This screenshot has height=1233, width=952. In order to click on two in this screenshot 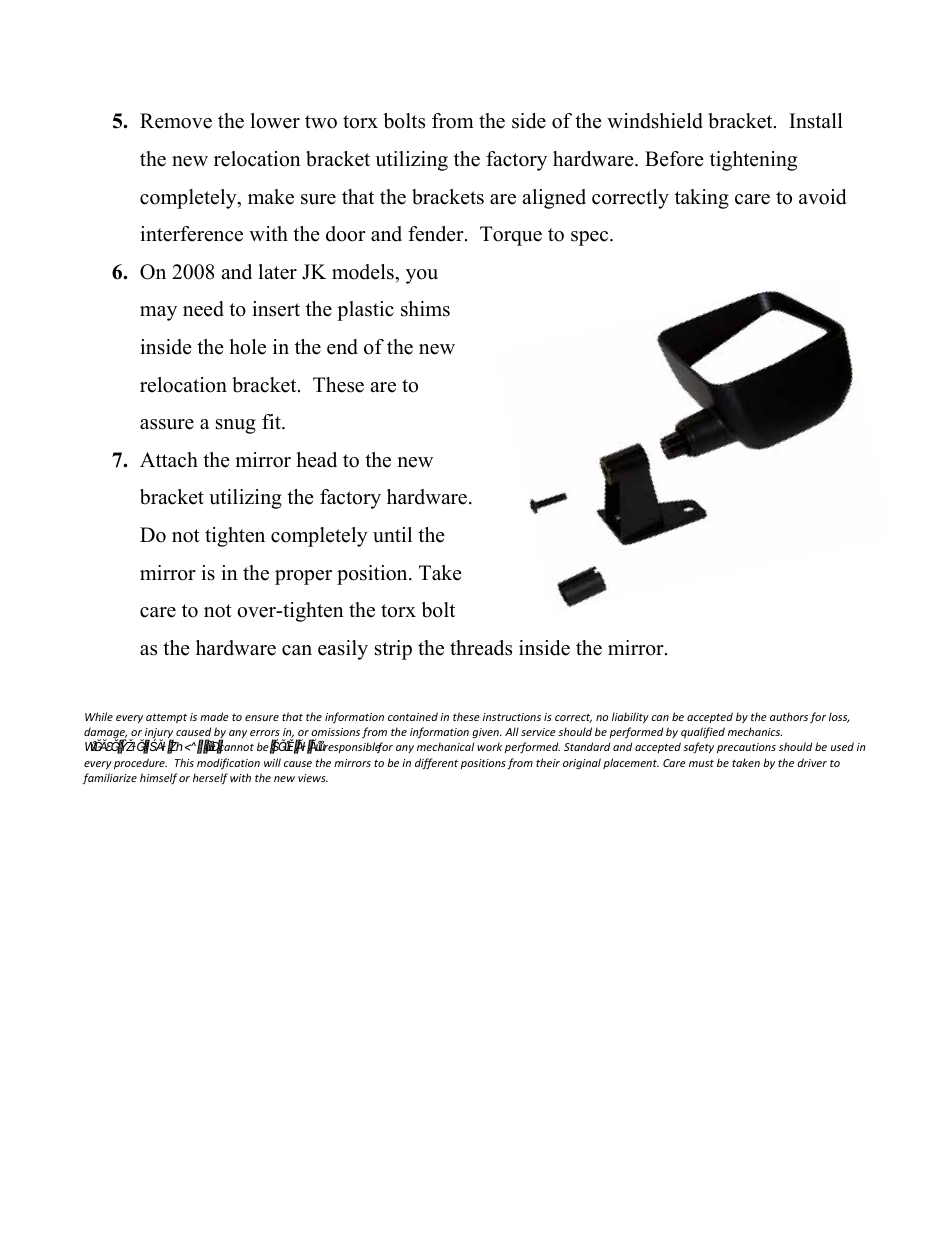, I will do `click(321, 122)`.
